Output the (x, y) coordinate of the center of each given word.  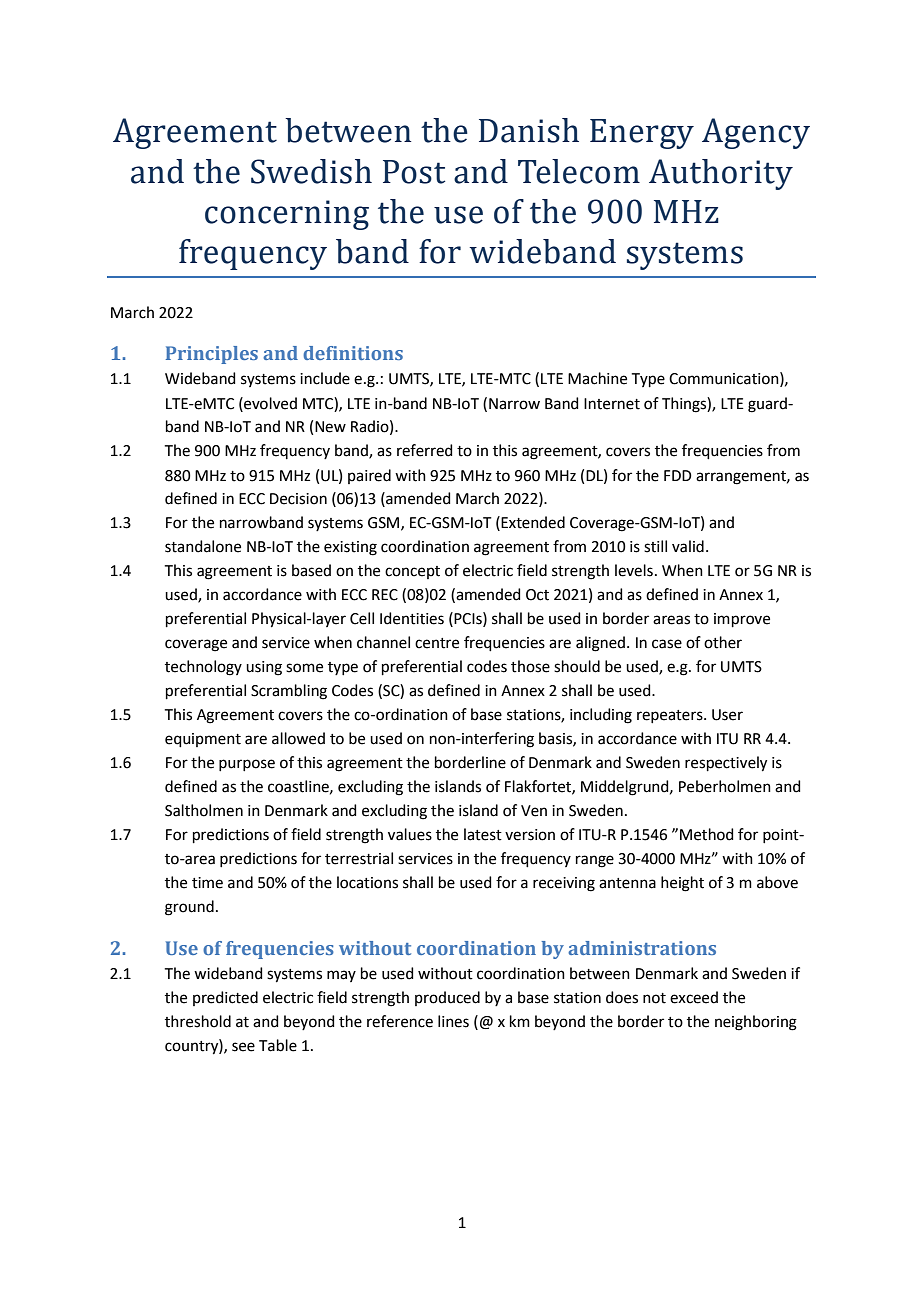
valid (688, 546)
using (264, 668)
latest (483, 834)
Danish (529, 130)
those (530, 666)
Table (278, 1045)
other (723, 642)
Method (707, 834)
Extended (533, 522)
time (207, 883)
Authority (721, 174)
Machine (597, 378)
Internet (612, 404)
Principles (212, 355)
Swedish (311, 171)
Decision (298, 499)
